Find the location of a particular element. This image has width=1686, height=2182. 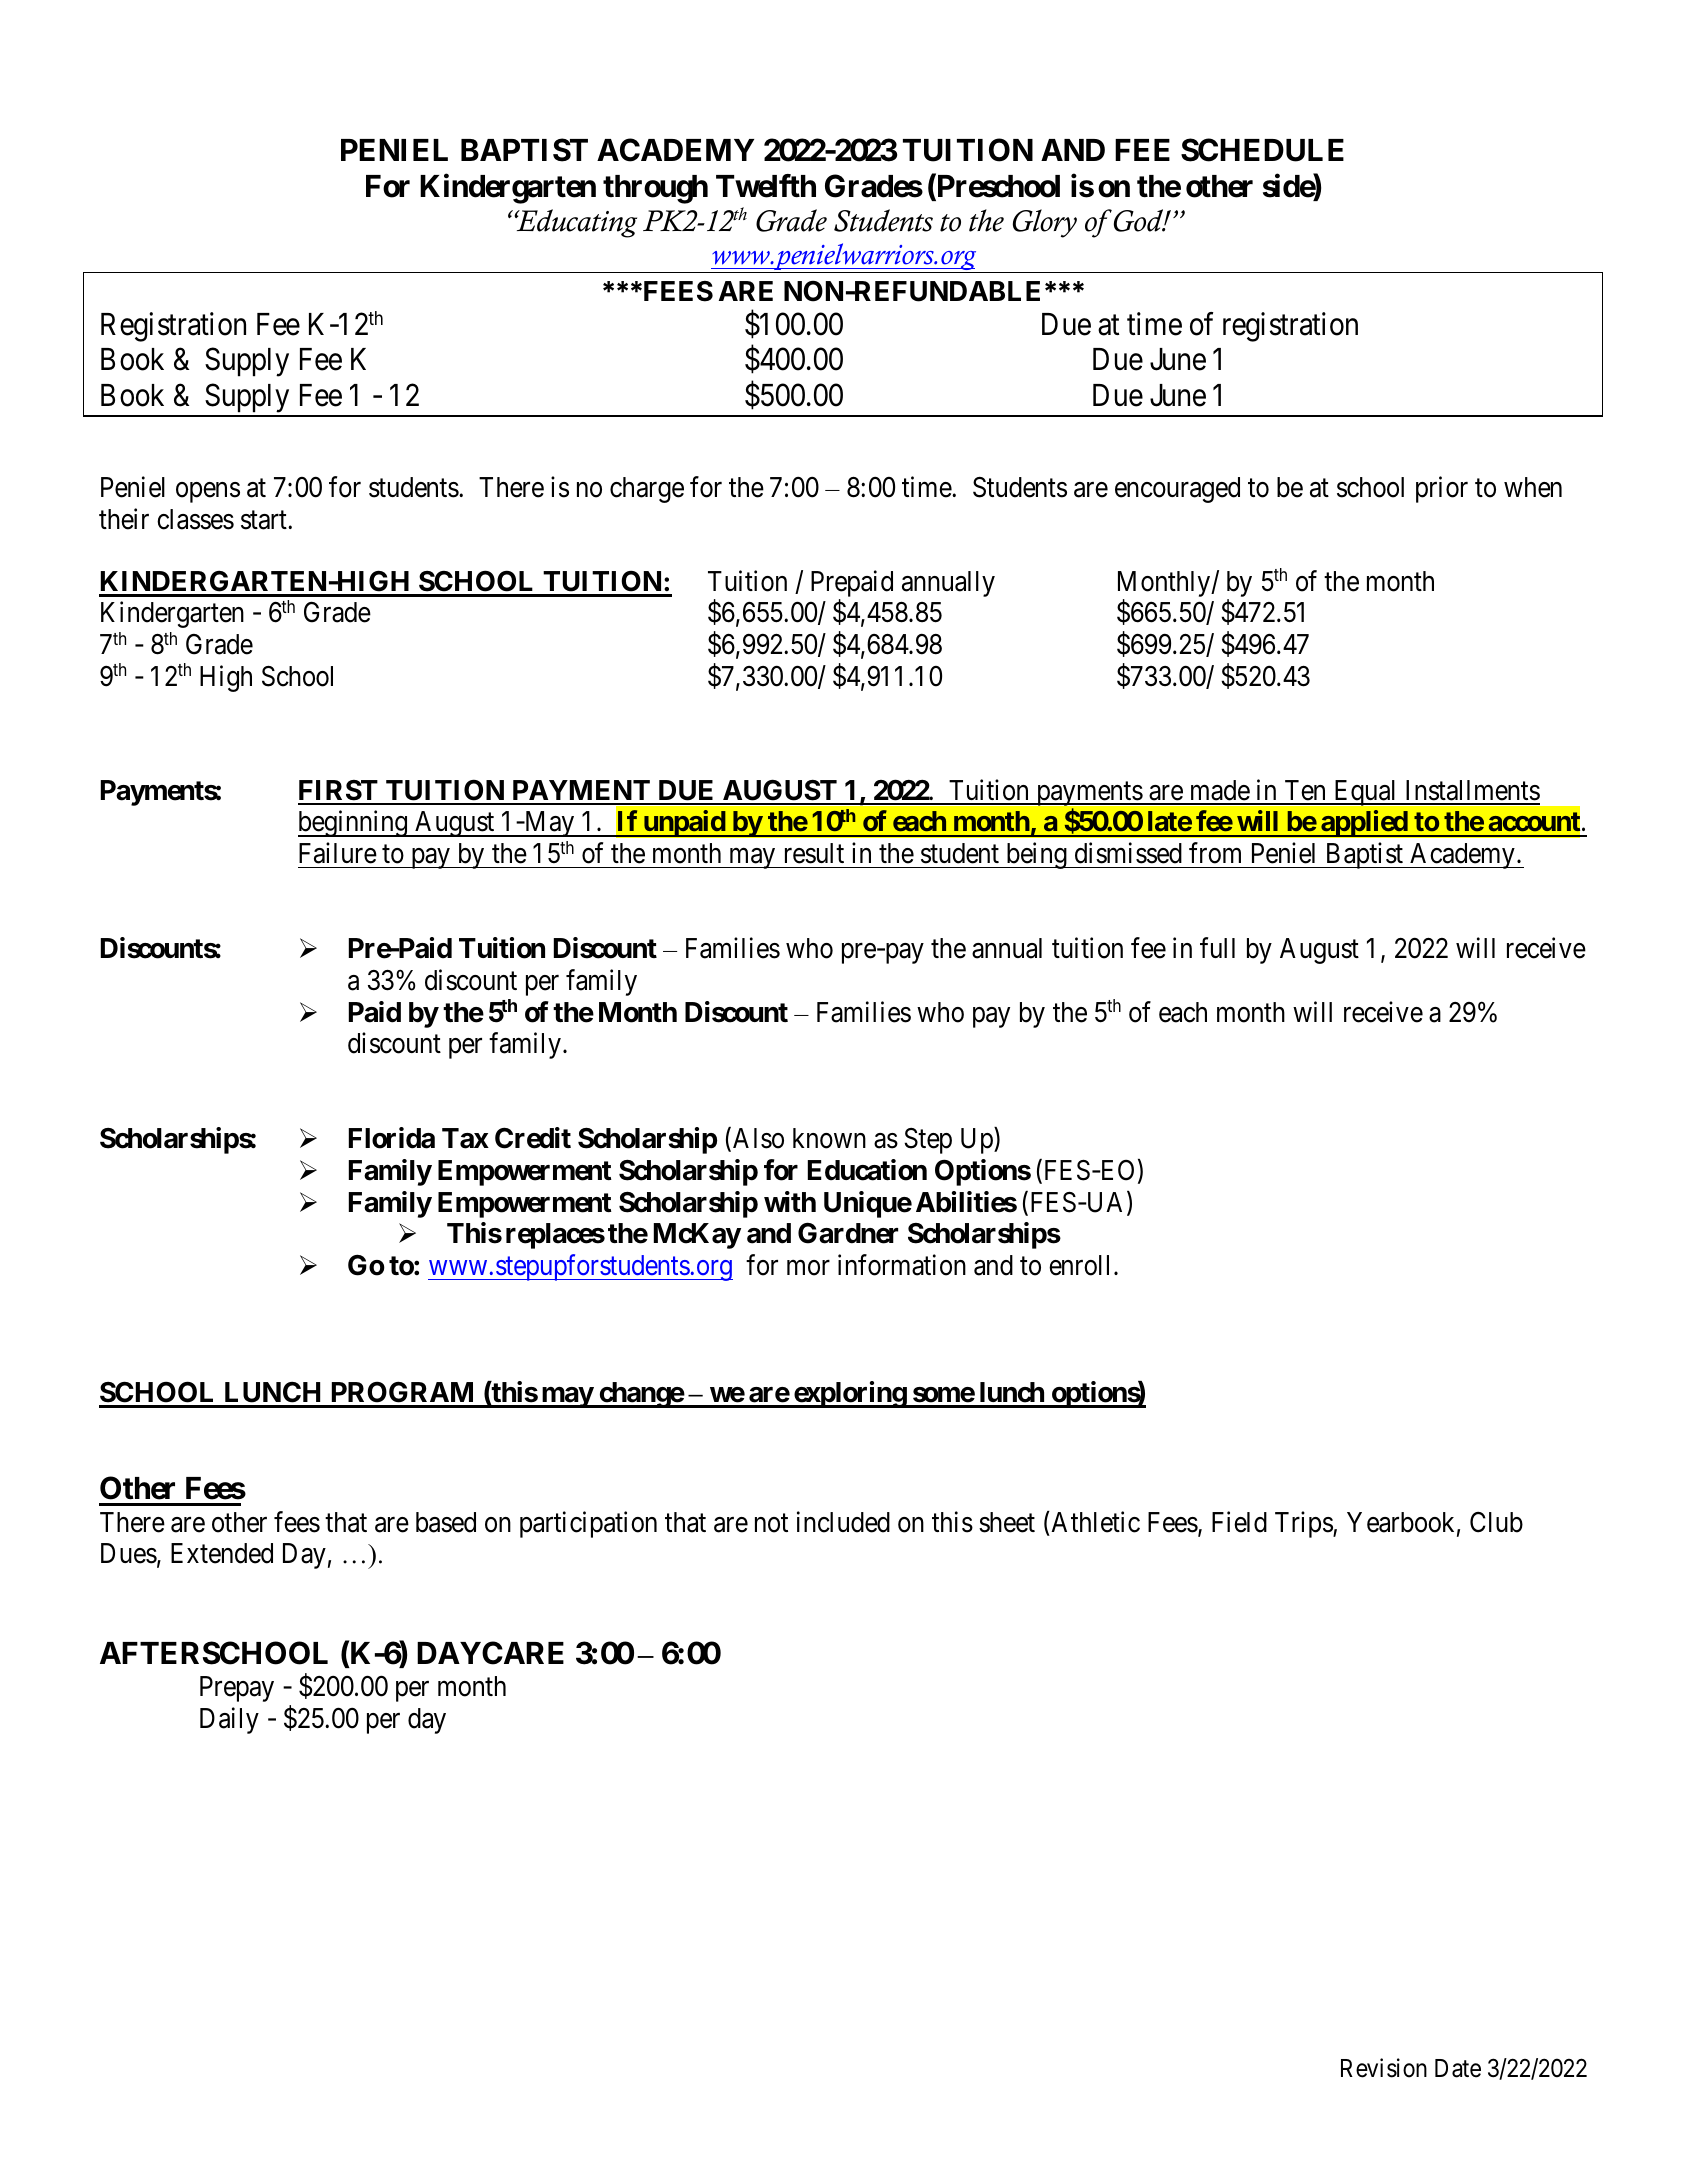

Florida is located at coordinates (392, 1138).
